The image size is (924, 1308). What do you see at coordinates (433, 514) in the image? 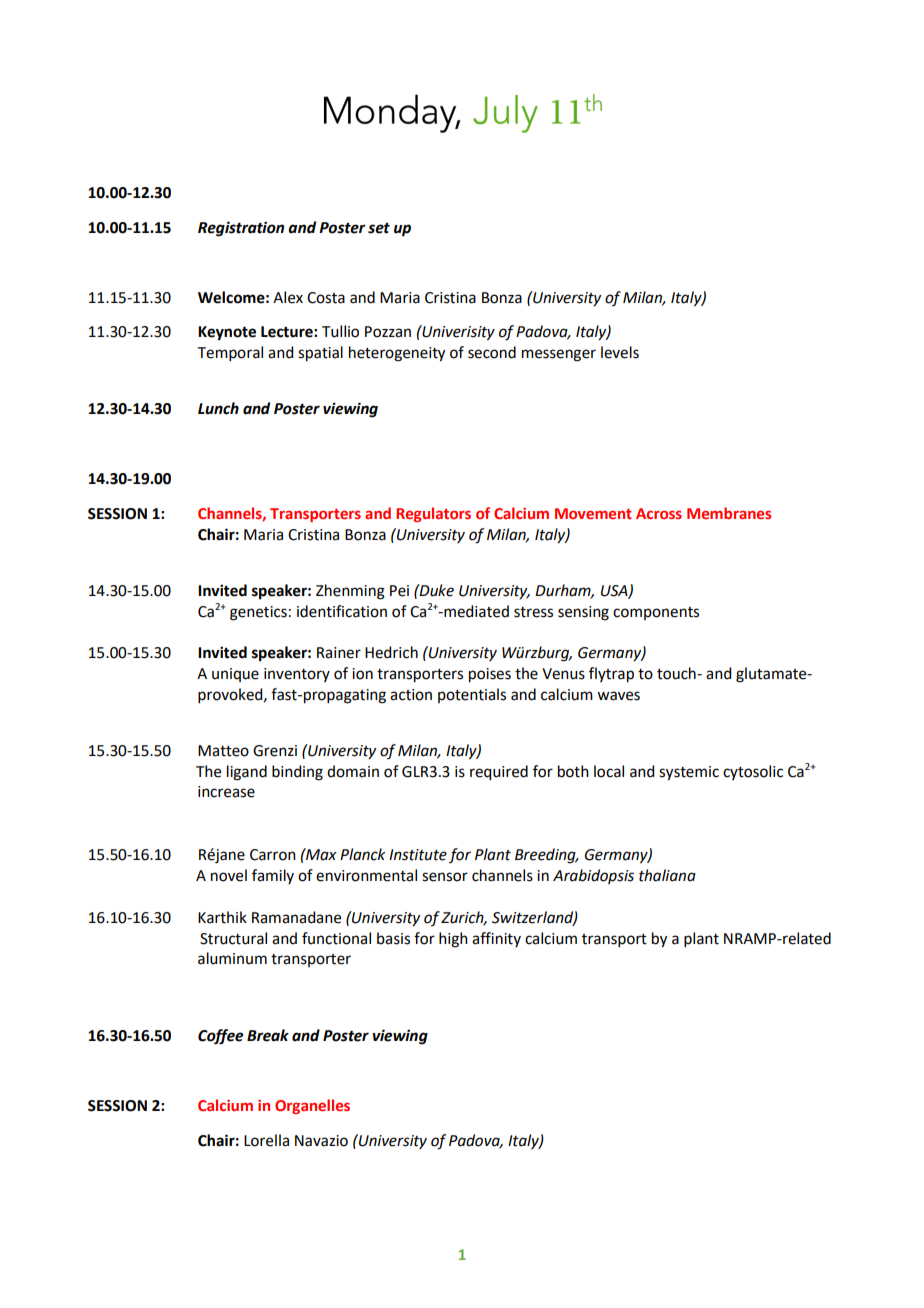
I see `Regulators` at bounding box center [433, 514].
